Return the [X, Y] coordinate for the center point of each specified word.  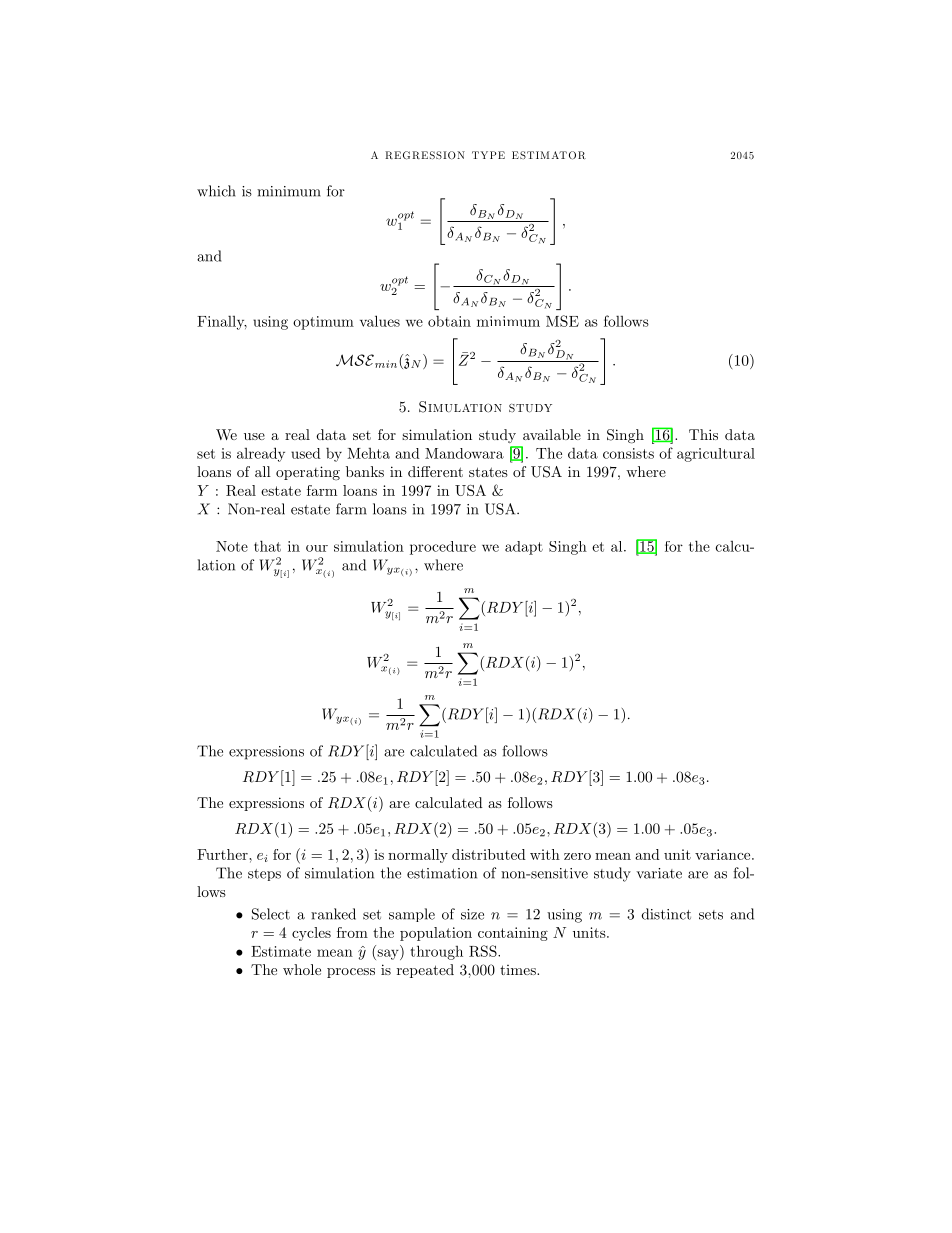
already [261, 454]
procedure [443, 548]
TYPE [488, 155]
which [216, 191]
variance [722, 854]
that [267, 546]
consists [628, 453]
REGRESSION [425, 155]
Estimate [281, 951]
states [488, 472]
